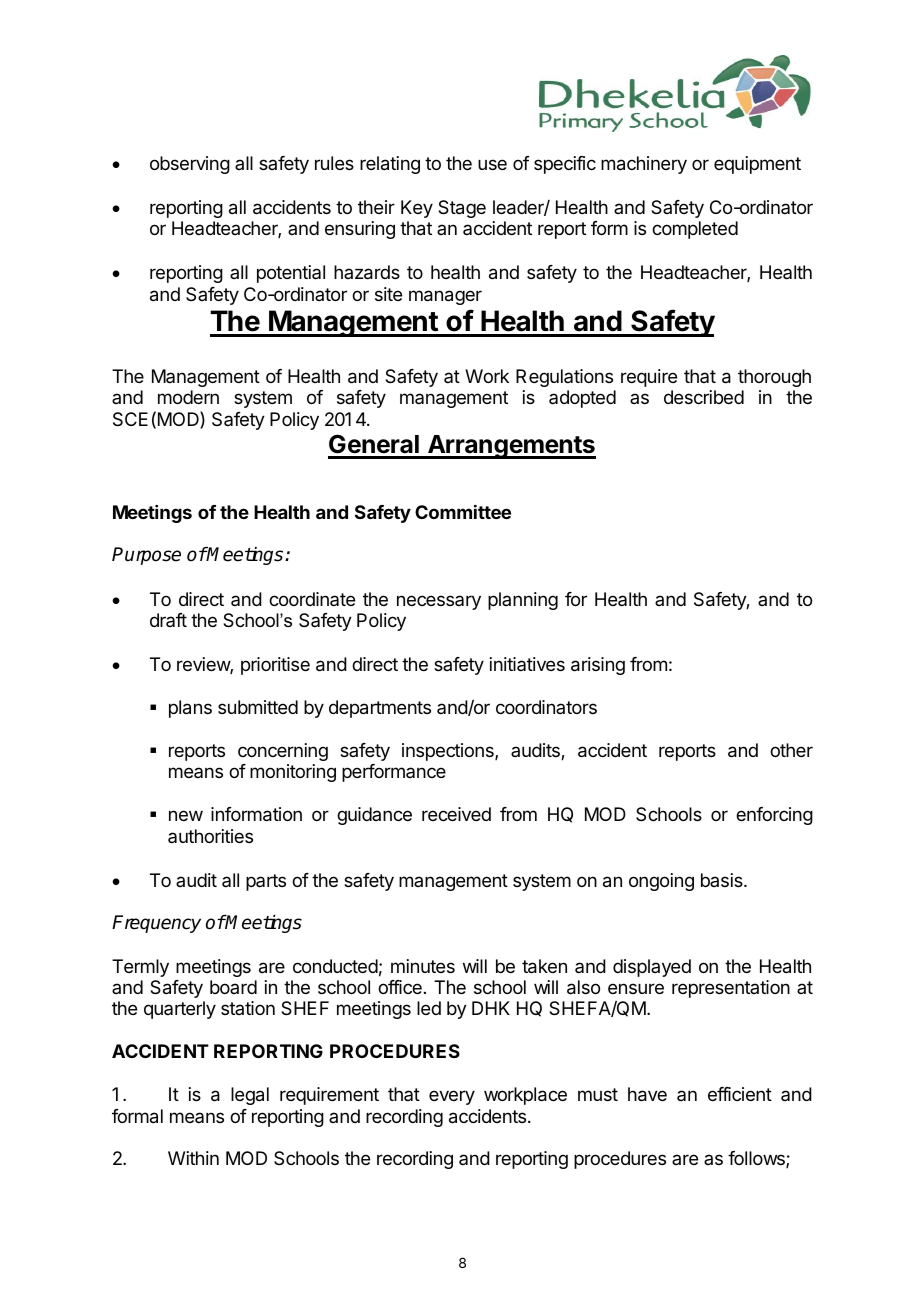  I want to click on completed, so click(695, 230).
